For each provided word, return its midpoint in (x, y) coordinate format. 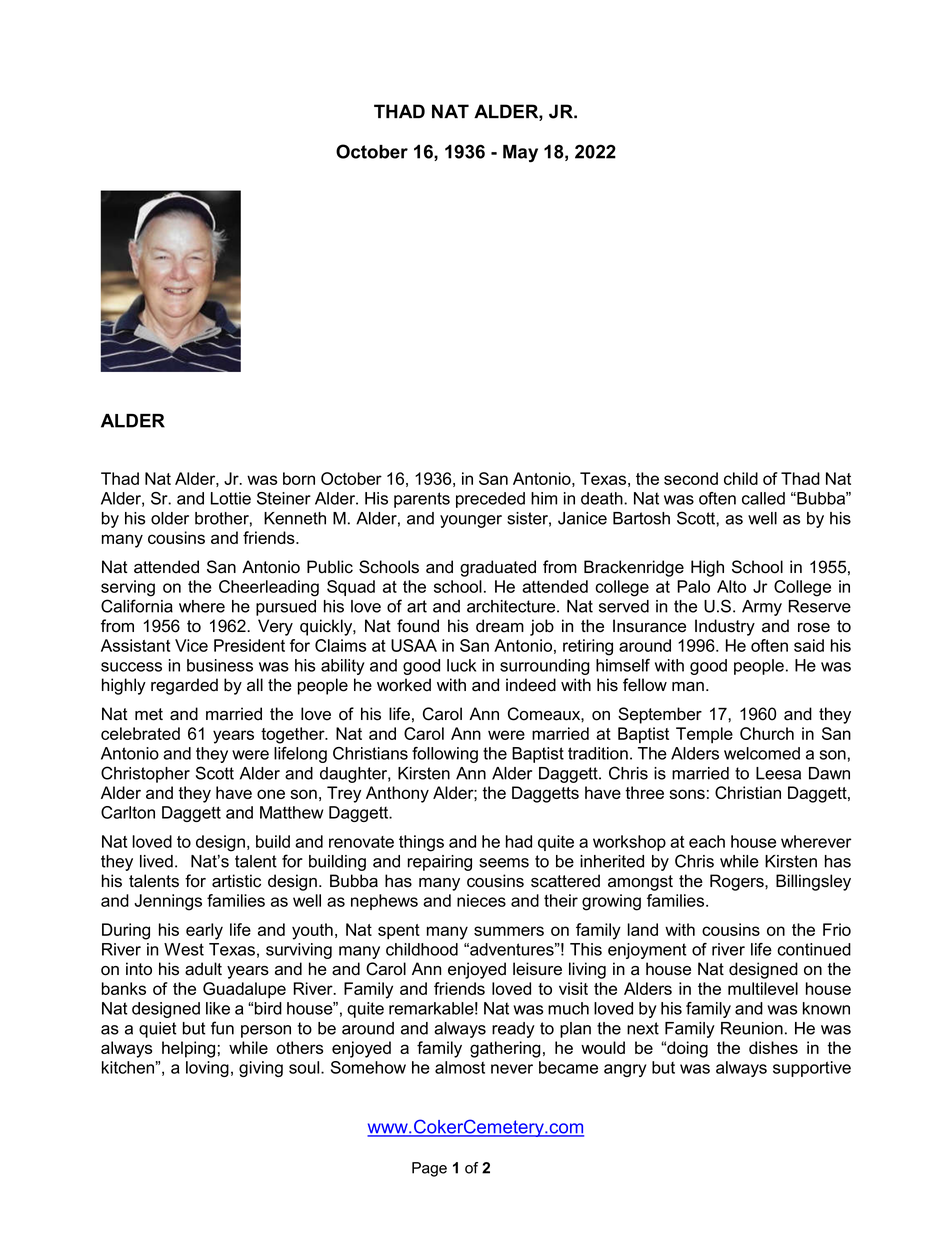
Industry (725, 627)
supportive (812, 1069)
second (691, 478)
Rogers (738, 882)
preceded (490, 500)
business (220, 665)
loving (207, 1069)
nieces (481, 900)
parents (422, 500)
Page (429, 1169)
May (520, 154)
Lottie (231, 498)
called (763, 498)
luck (461, 665)
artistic (236, 881)
